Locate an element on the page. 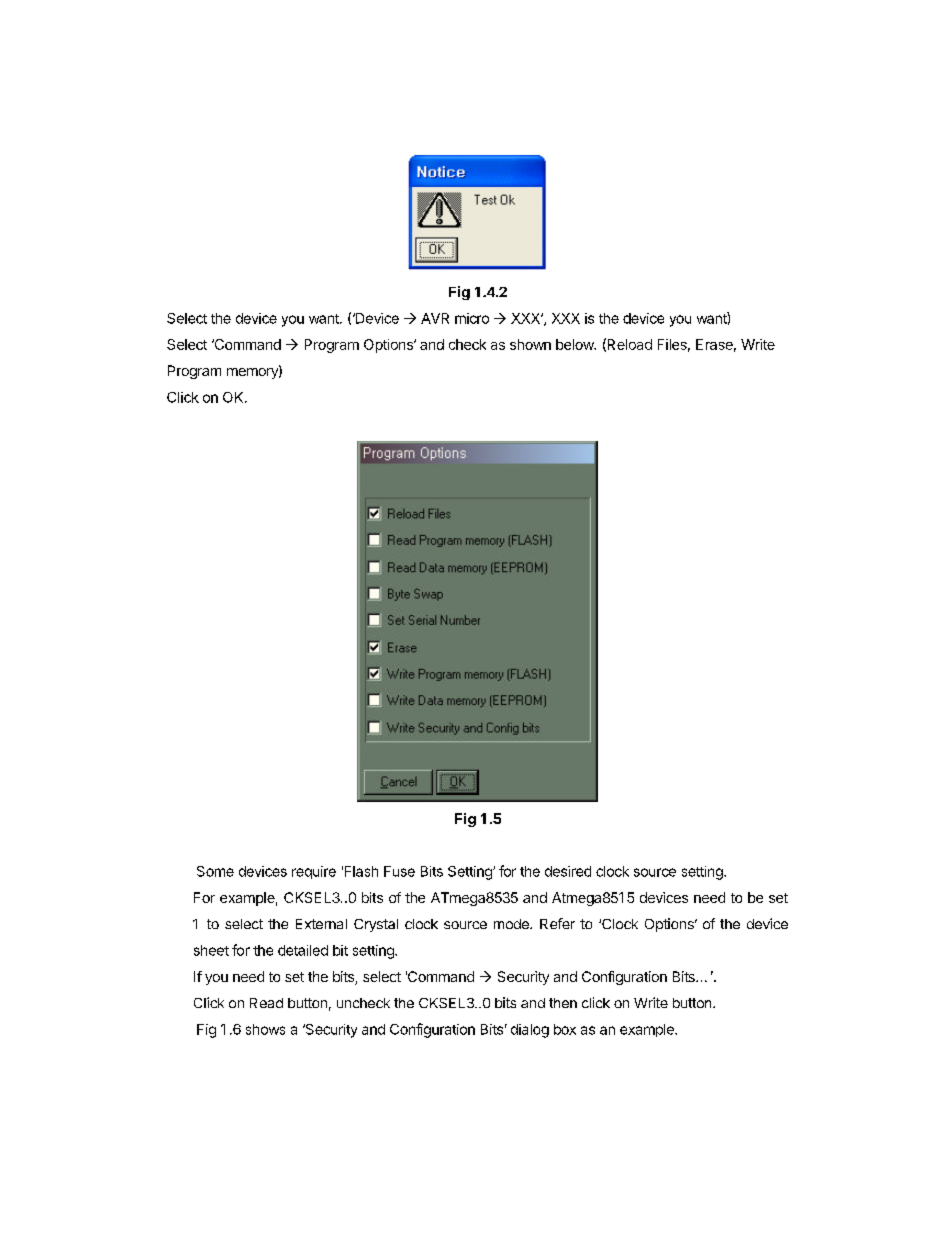  mode is located at coordinates (512, 924).
